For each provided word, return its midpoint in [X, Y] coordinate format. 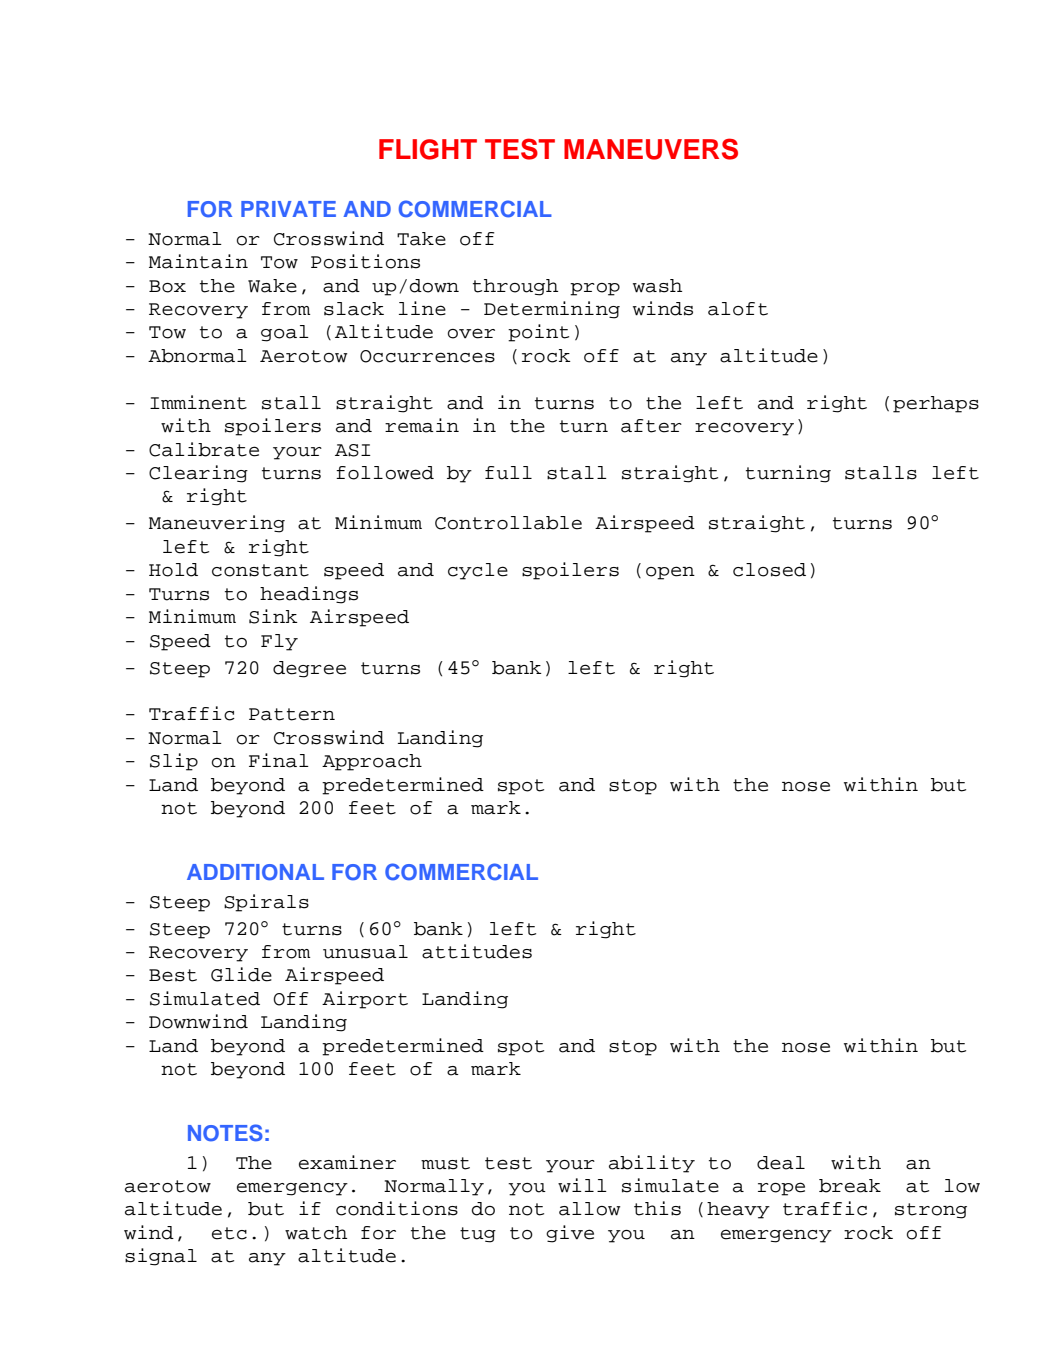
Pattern [292, 714]
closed [769, 570]
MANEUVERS [651, 149]
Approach [372, 762]
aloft [738, 309]
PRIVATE [288, 209]
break [850, 1186]
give [570, 1234]
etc [229, 1233]
